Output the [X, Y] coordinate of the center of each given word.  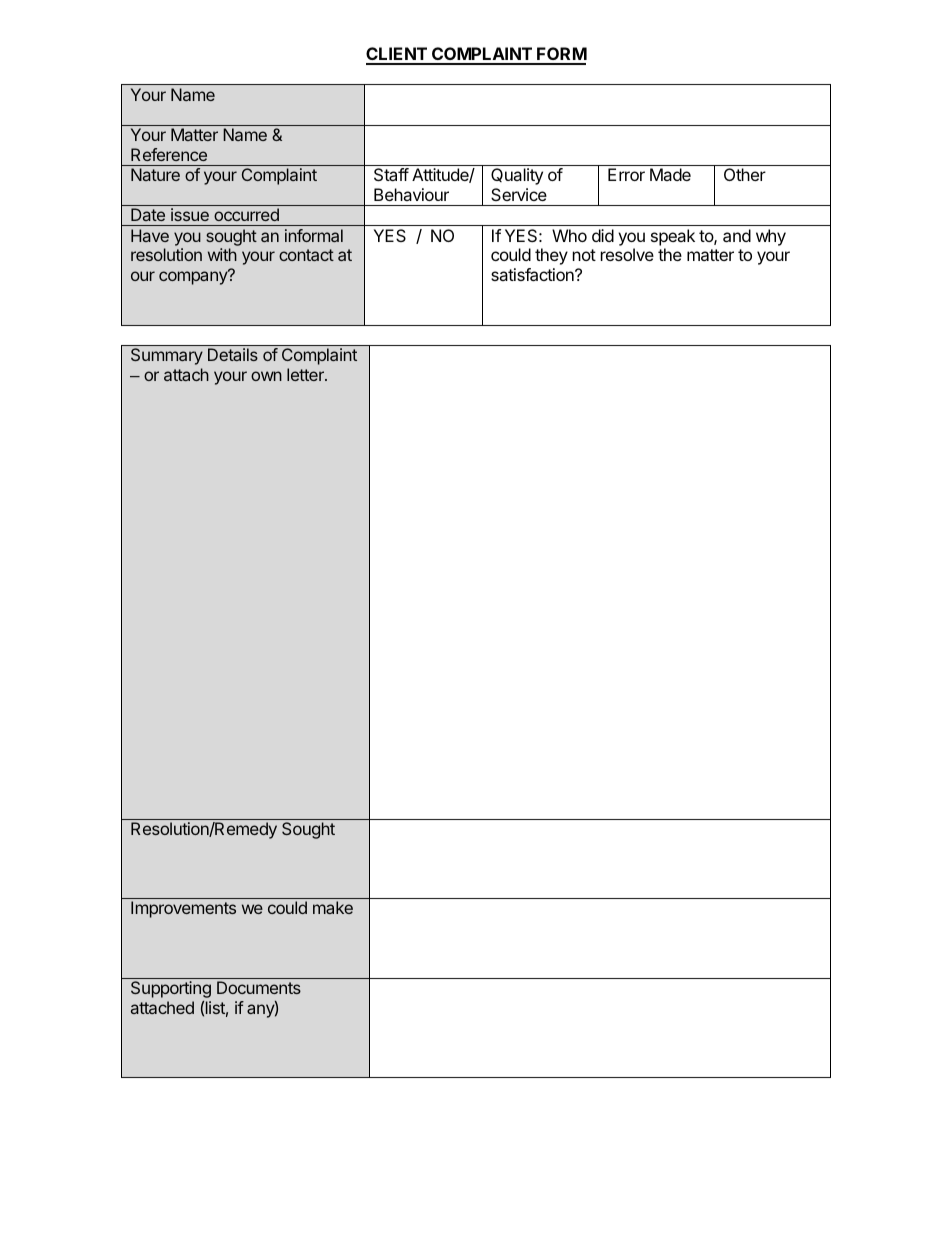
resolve [627, 254]
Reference [169, 154]
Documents [259, 987]
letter [306, 374]
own [266, 376]
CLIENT [397, 55]
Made [670, 174]
